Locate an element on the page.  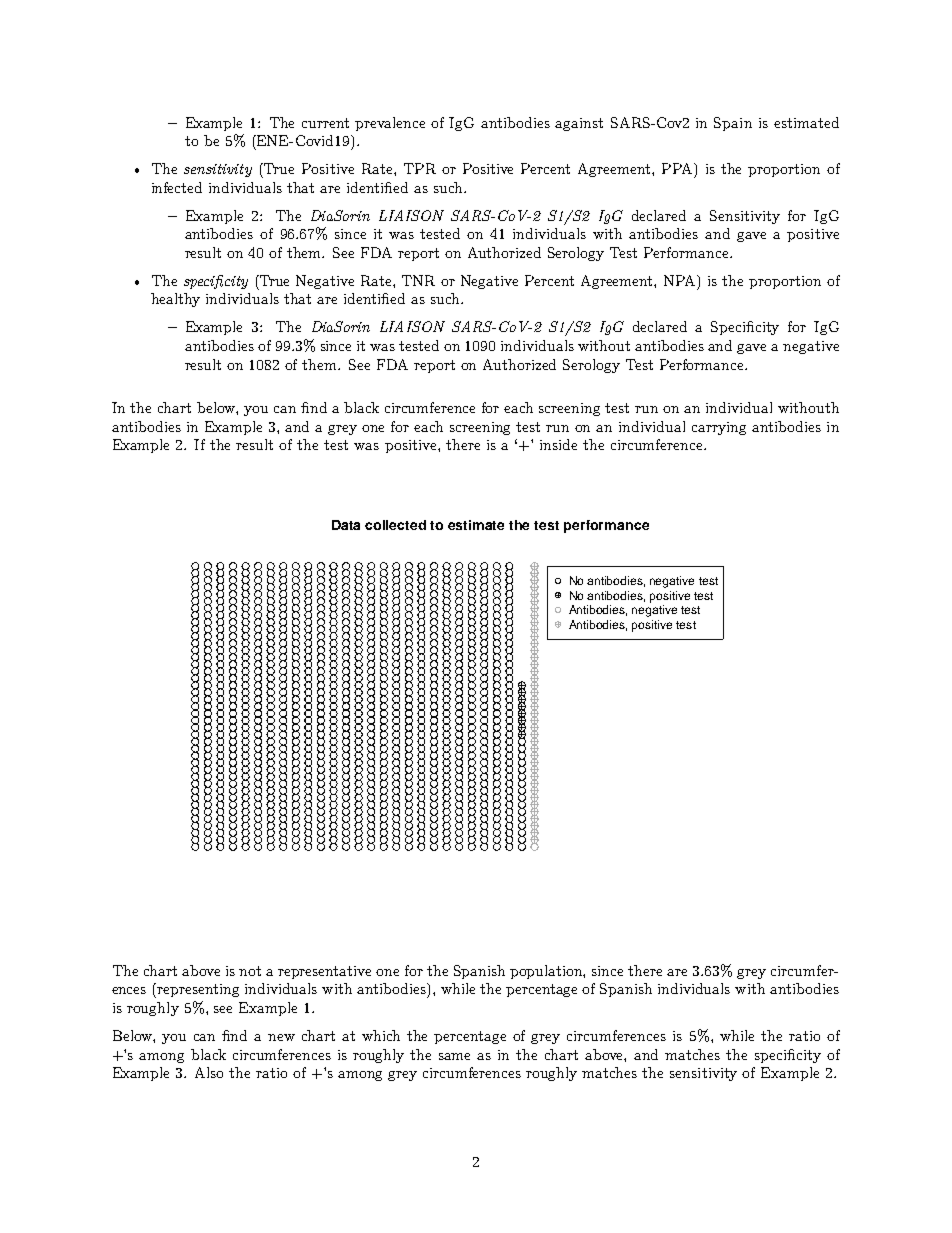
carrying is located at coordinates (719, 428).
